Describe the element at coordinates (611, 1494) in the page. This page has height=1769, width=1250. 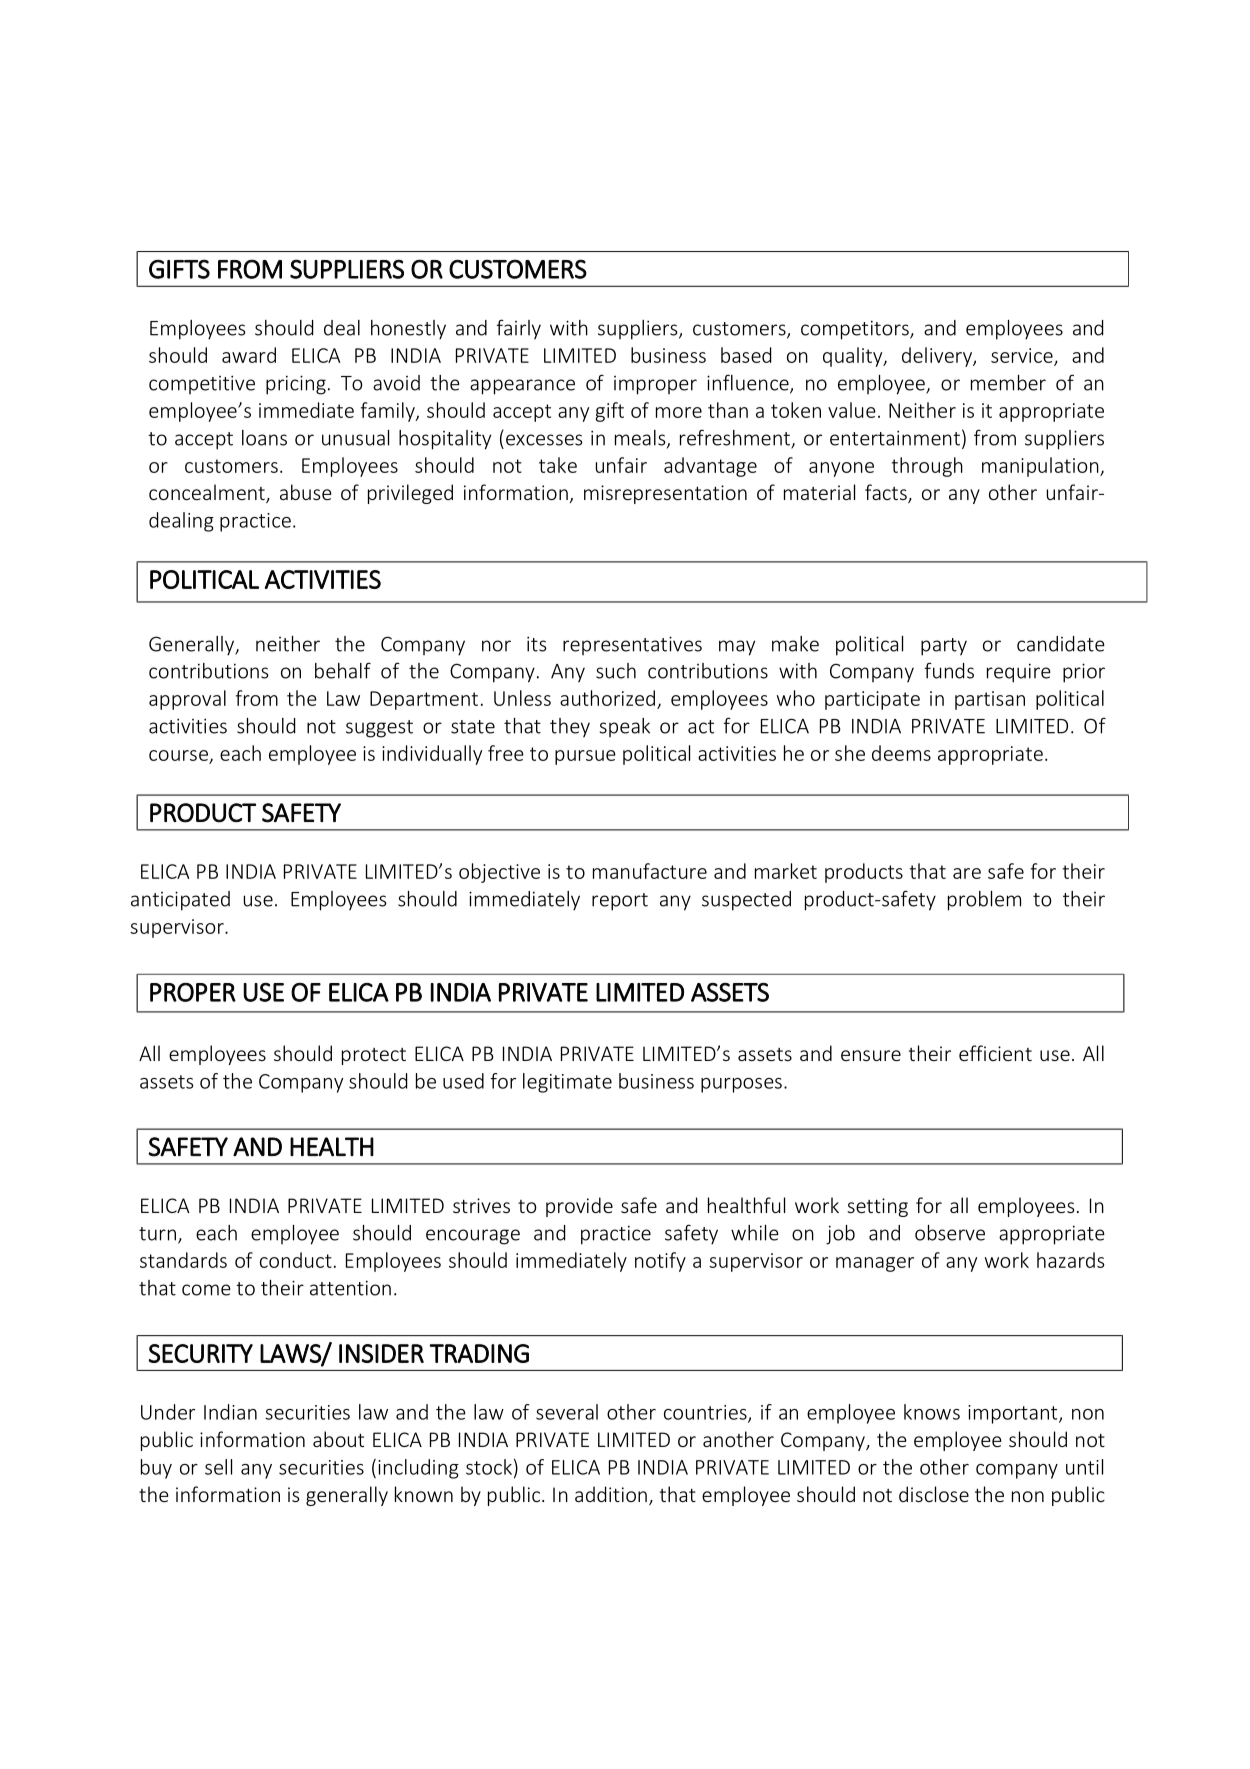
I see `addition` at that location.
